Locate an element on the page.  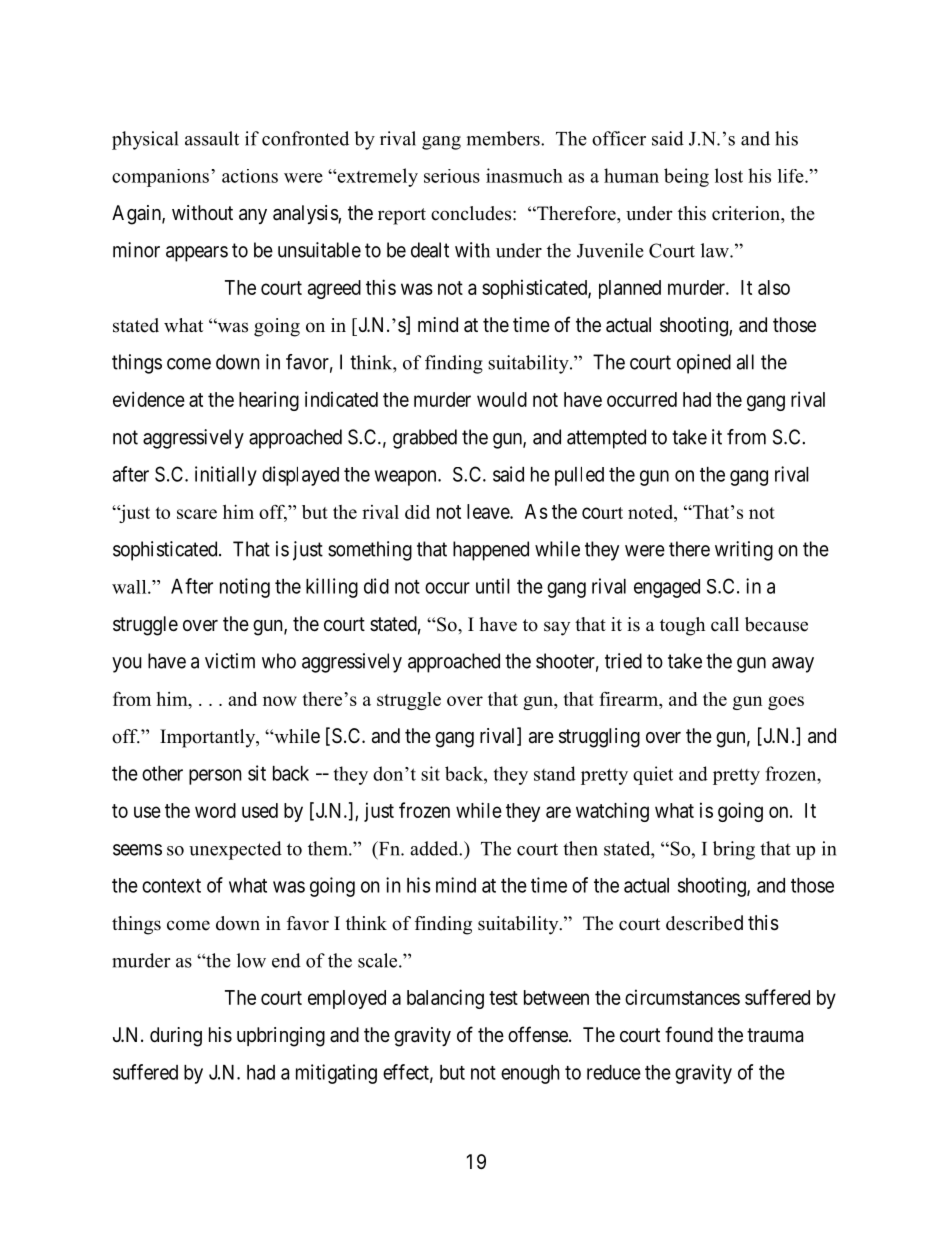
assault is located at coordinates (212, 138).
